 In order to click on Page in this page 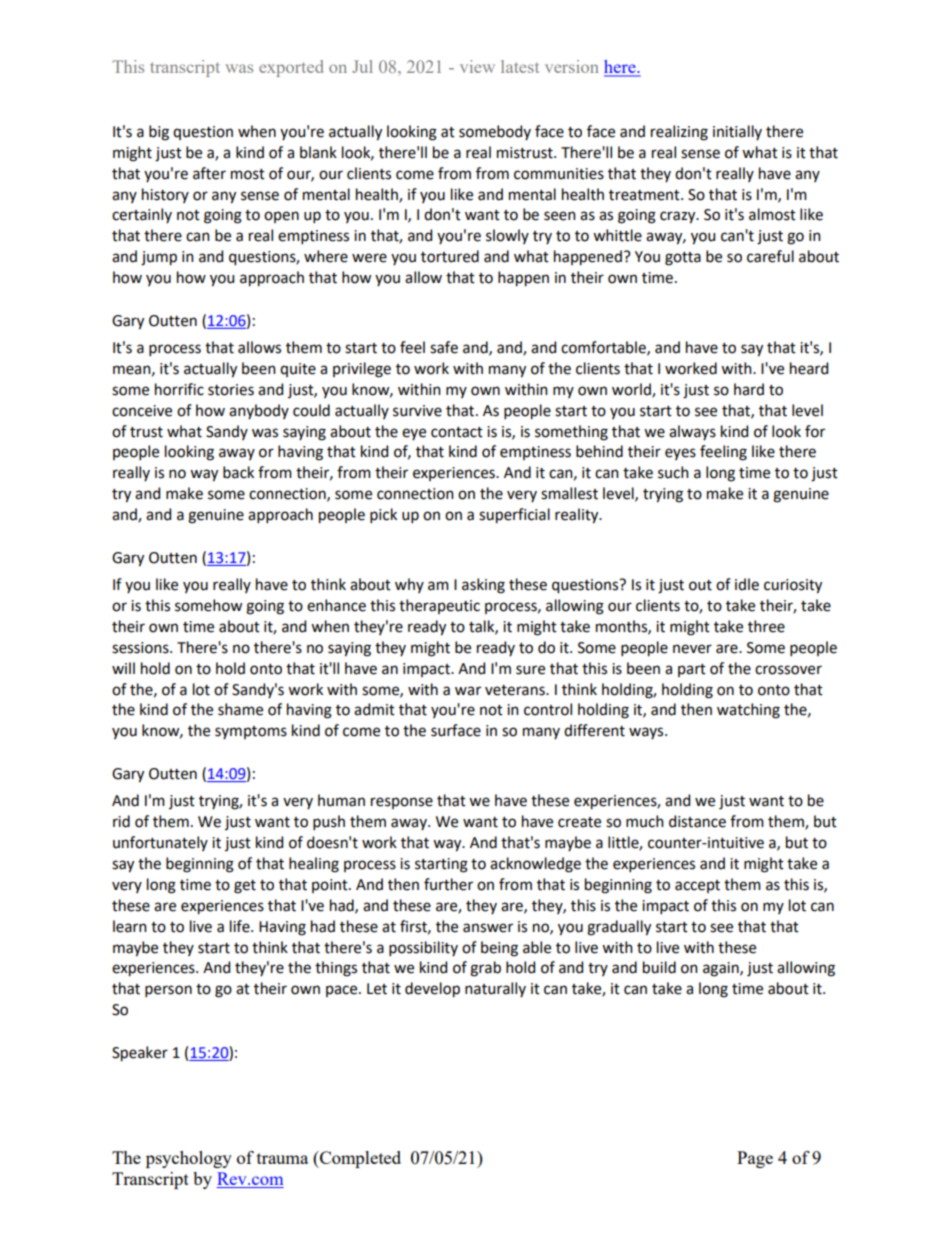, I will do `click(755, 1159)`.
